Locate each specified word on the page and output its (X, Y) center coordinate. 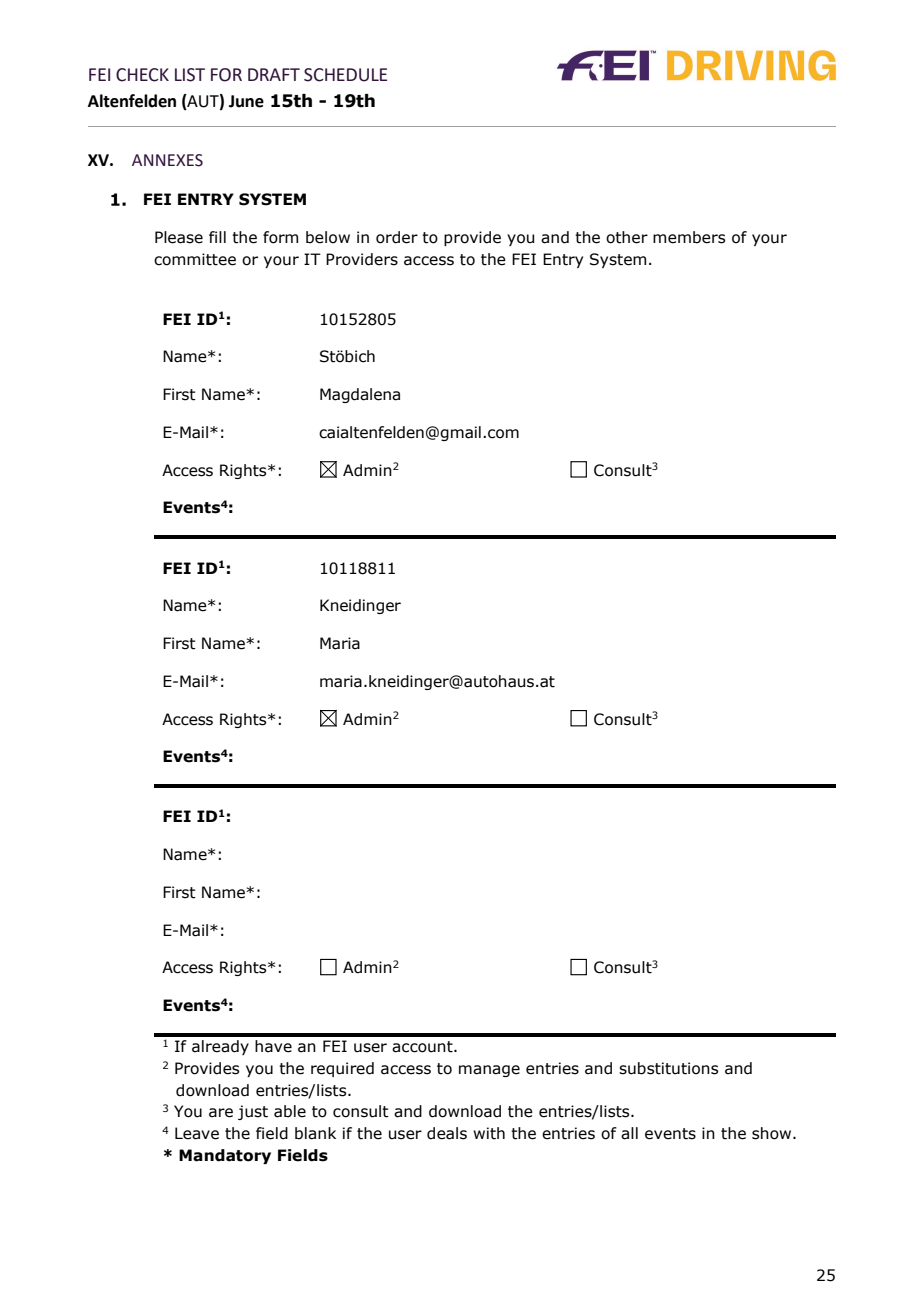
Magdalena (360, 395)
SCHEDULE (345, 75)
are (221, 1113)
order (397, 237)
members (689, 237)
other (627, 237)
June (246, 101)
